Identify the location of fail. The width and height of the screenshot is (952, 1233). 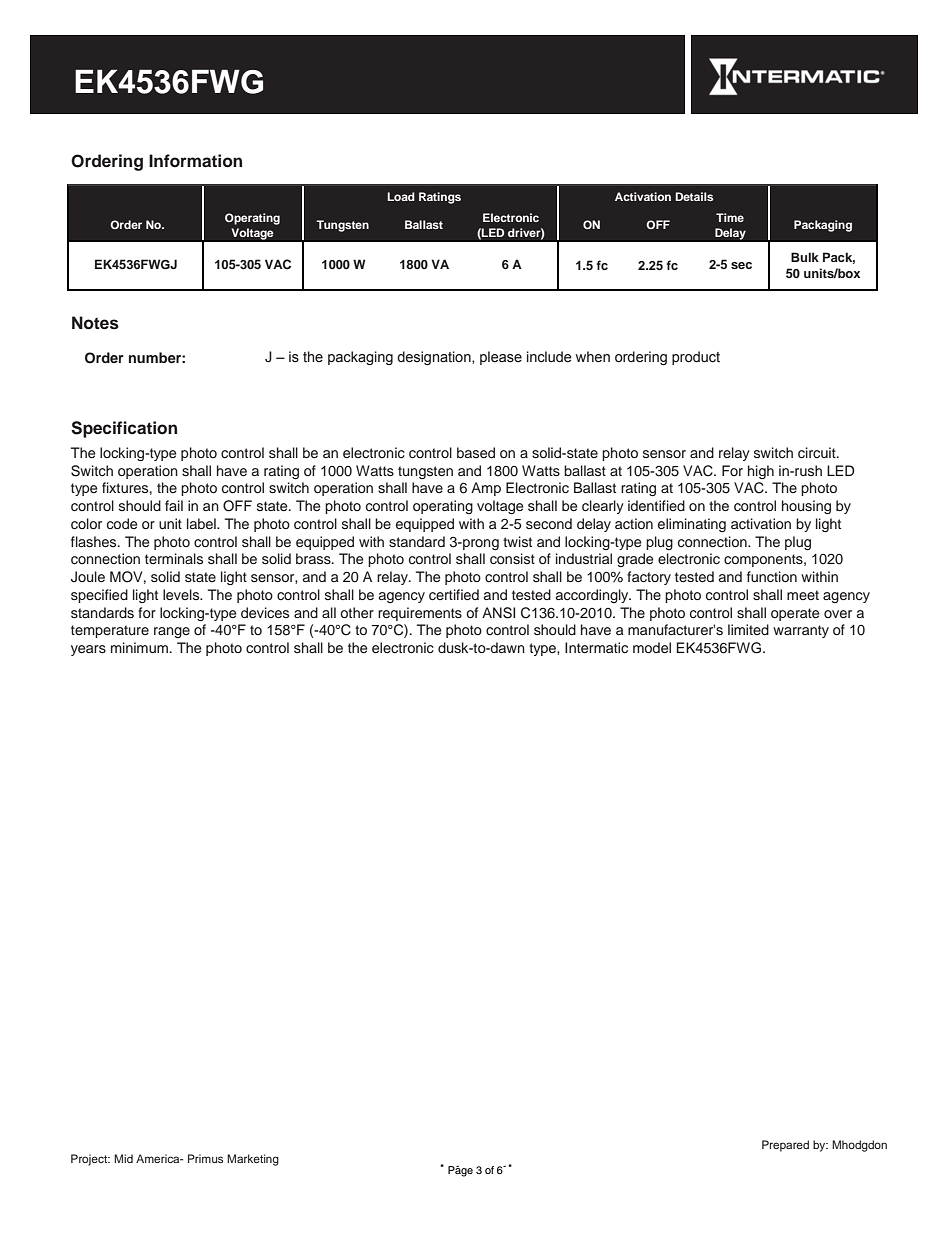
(174, 505).
